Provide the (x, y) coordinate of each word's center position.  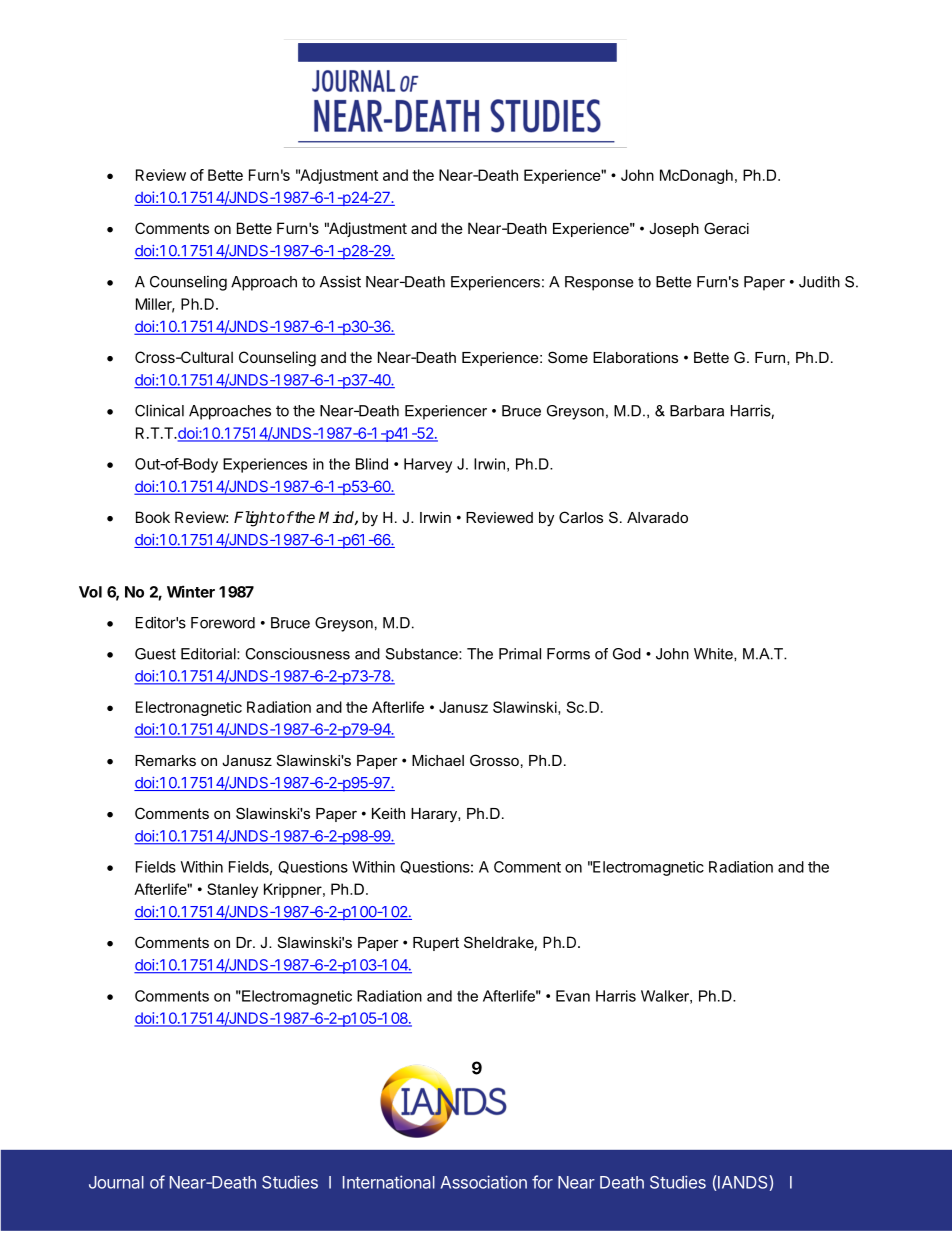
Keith (388, 813)
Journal (116, 1182)
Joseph (674, 230)
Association (484, 1182)
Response (599, 283)
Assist (340, 281)
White (714, 654)
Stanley (232, 890)
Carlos (581, 517)
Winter (191, 591)
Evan (573, 996)
